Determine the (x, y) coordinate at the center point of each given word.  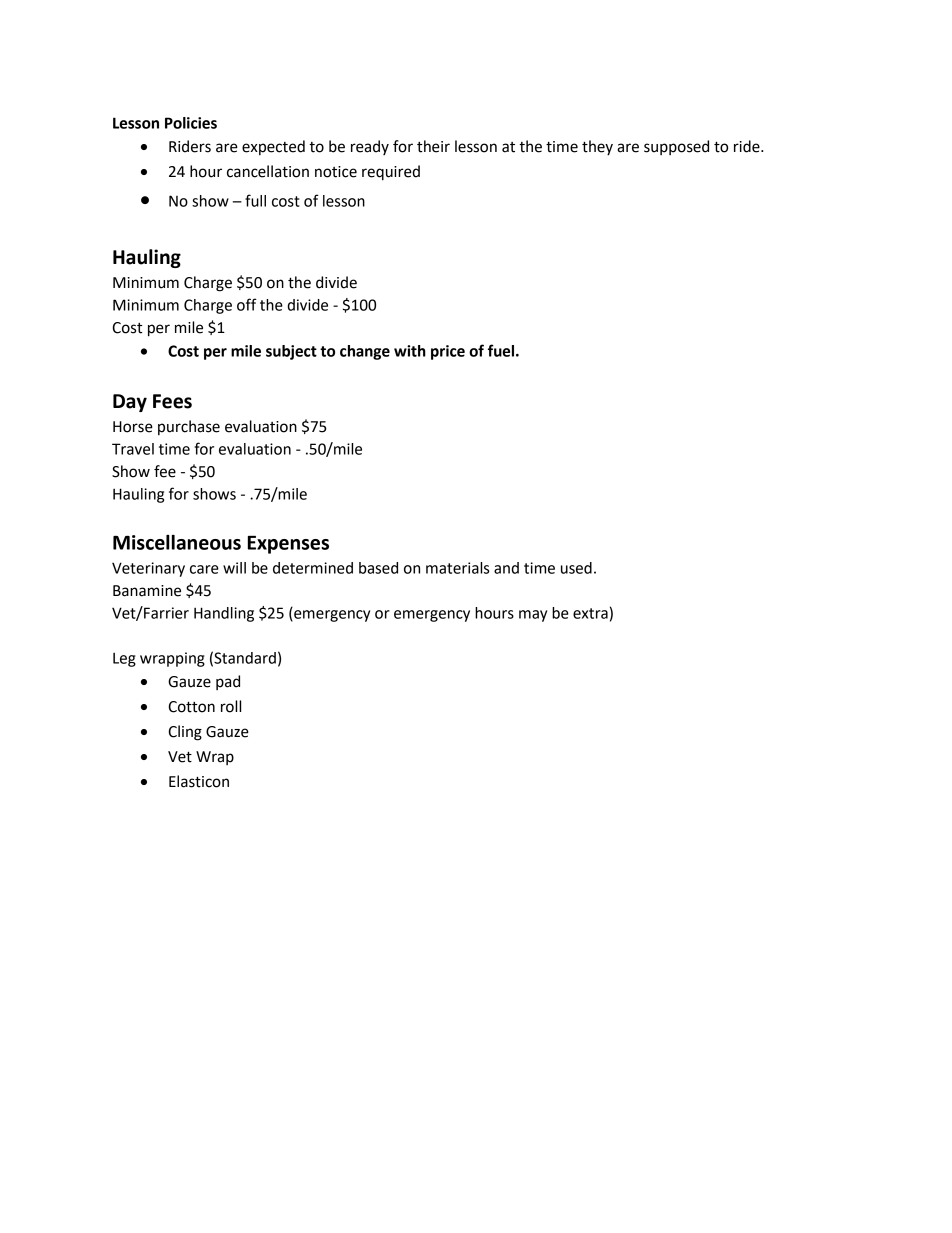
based (378, 568)
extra (590, 613)
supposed (676, 147)
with (410, 351)
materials (457, 568)
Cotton (191, 707)
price (448, 352)
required (391, 173)
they (597, 147)
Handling (224, 614)
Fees (172, 401)
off (247, 304)
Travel (133, 449)
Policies (191, 123)
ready (370, 147)
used (576, 568)
